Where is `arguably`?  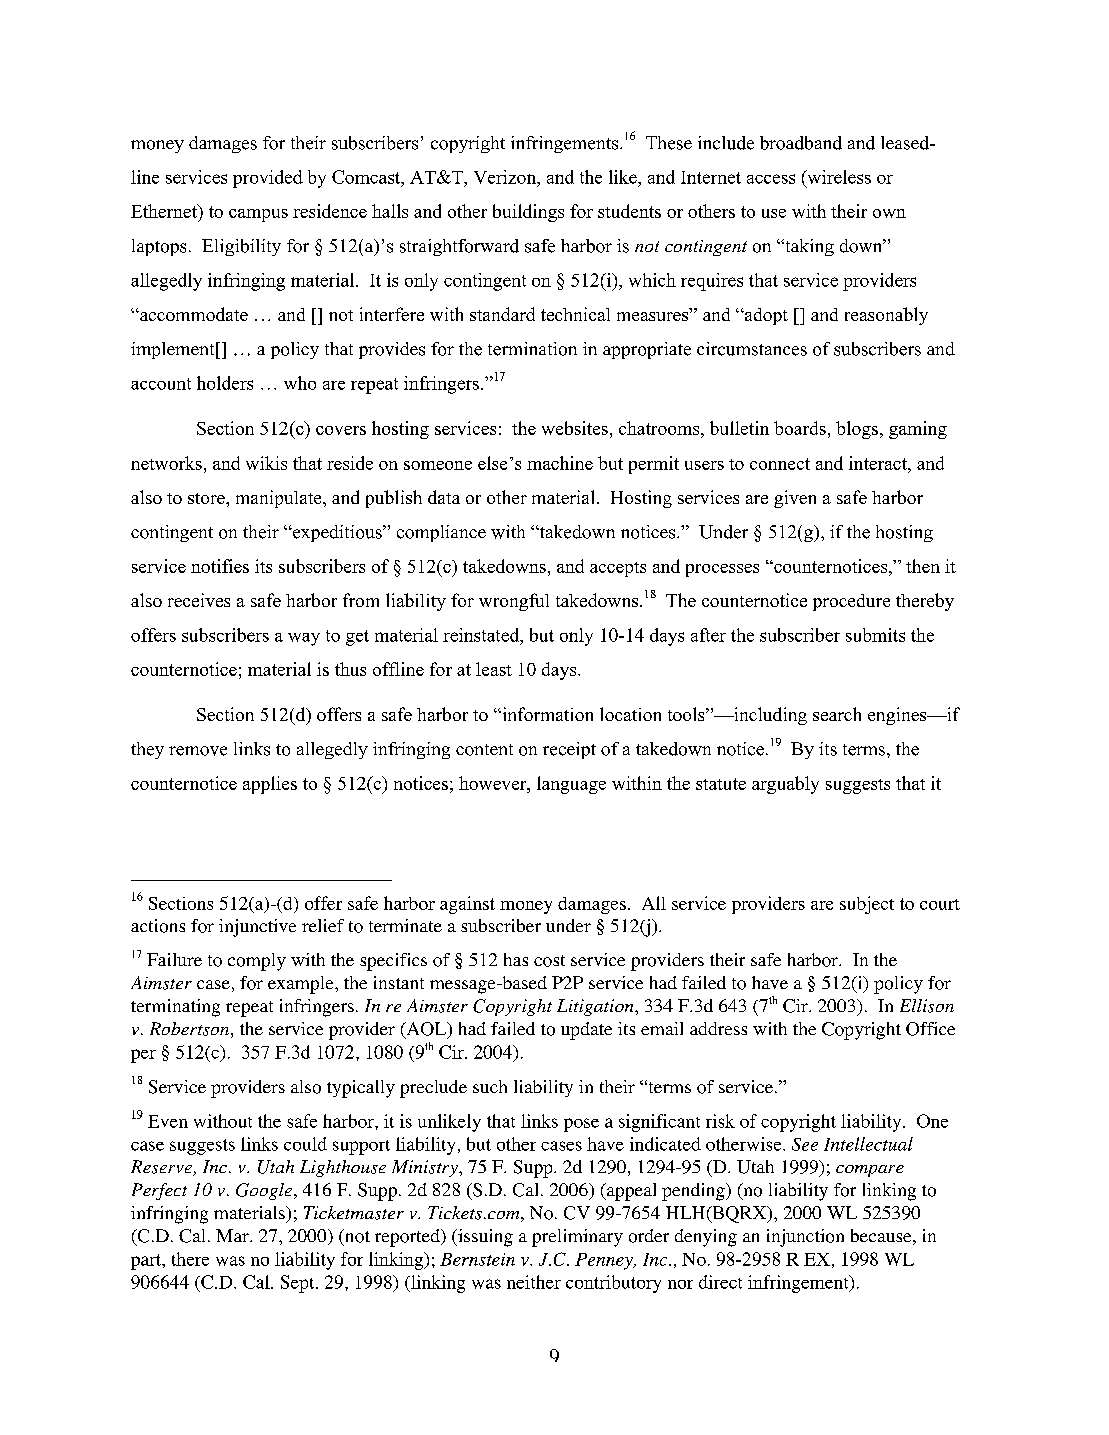 arguably is located at coordinates (785, 785).
